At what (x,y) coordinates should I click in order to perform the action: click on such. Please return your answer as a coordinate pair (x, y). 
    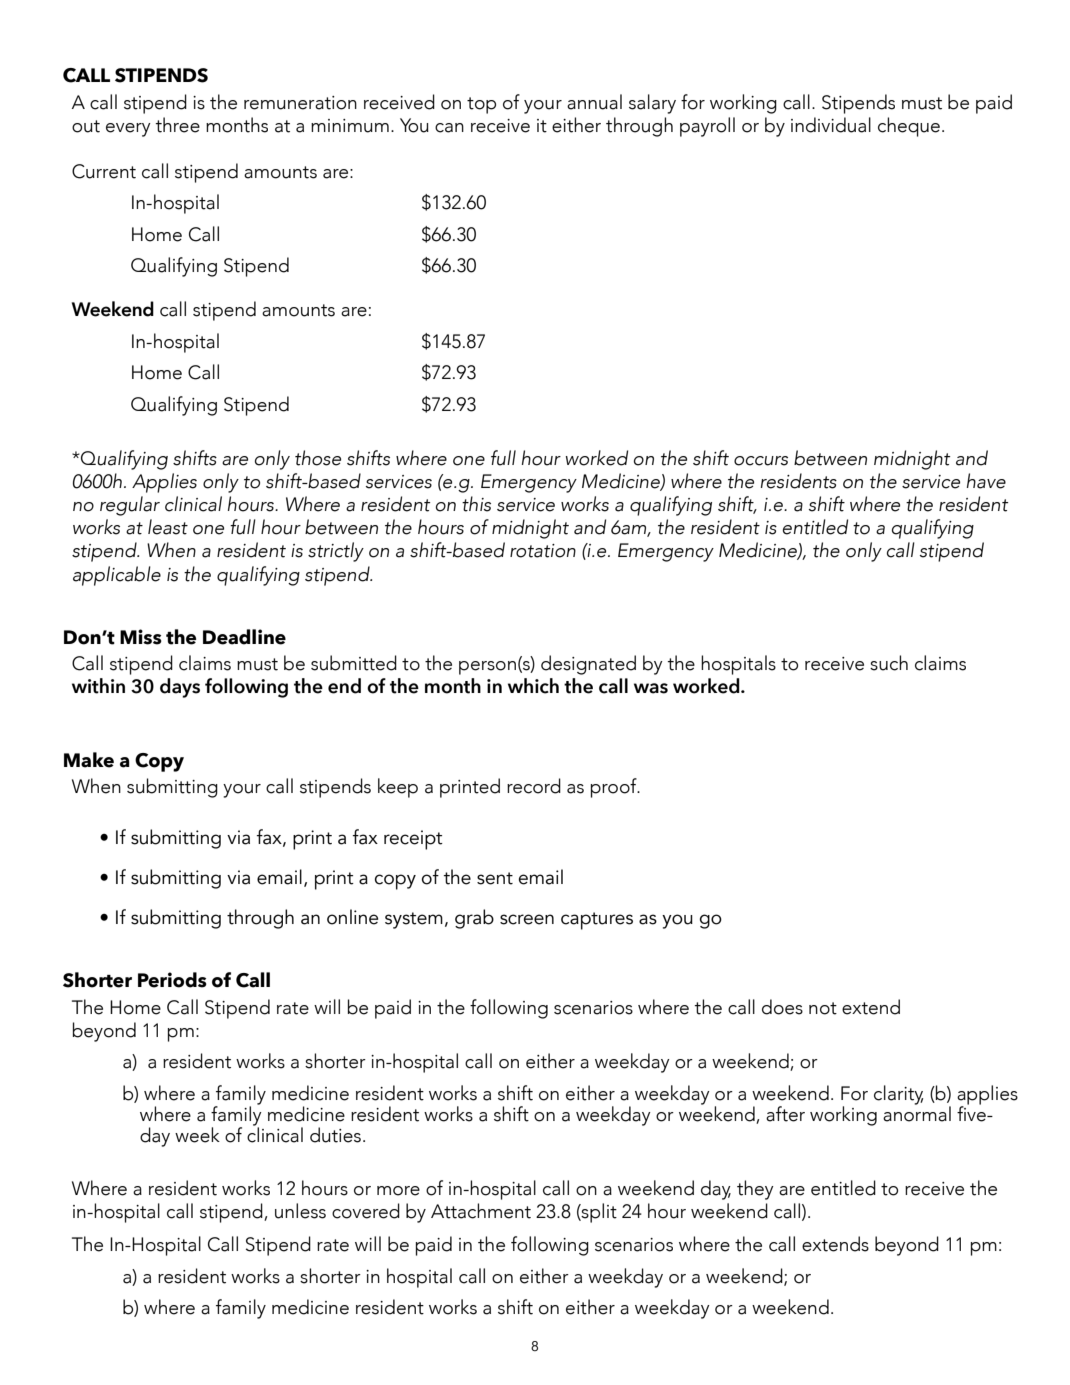
    Looking at the image, I should click on (889, 663).
